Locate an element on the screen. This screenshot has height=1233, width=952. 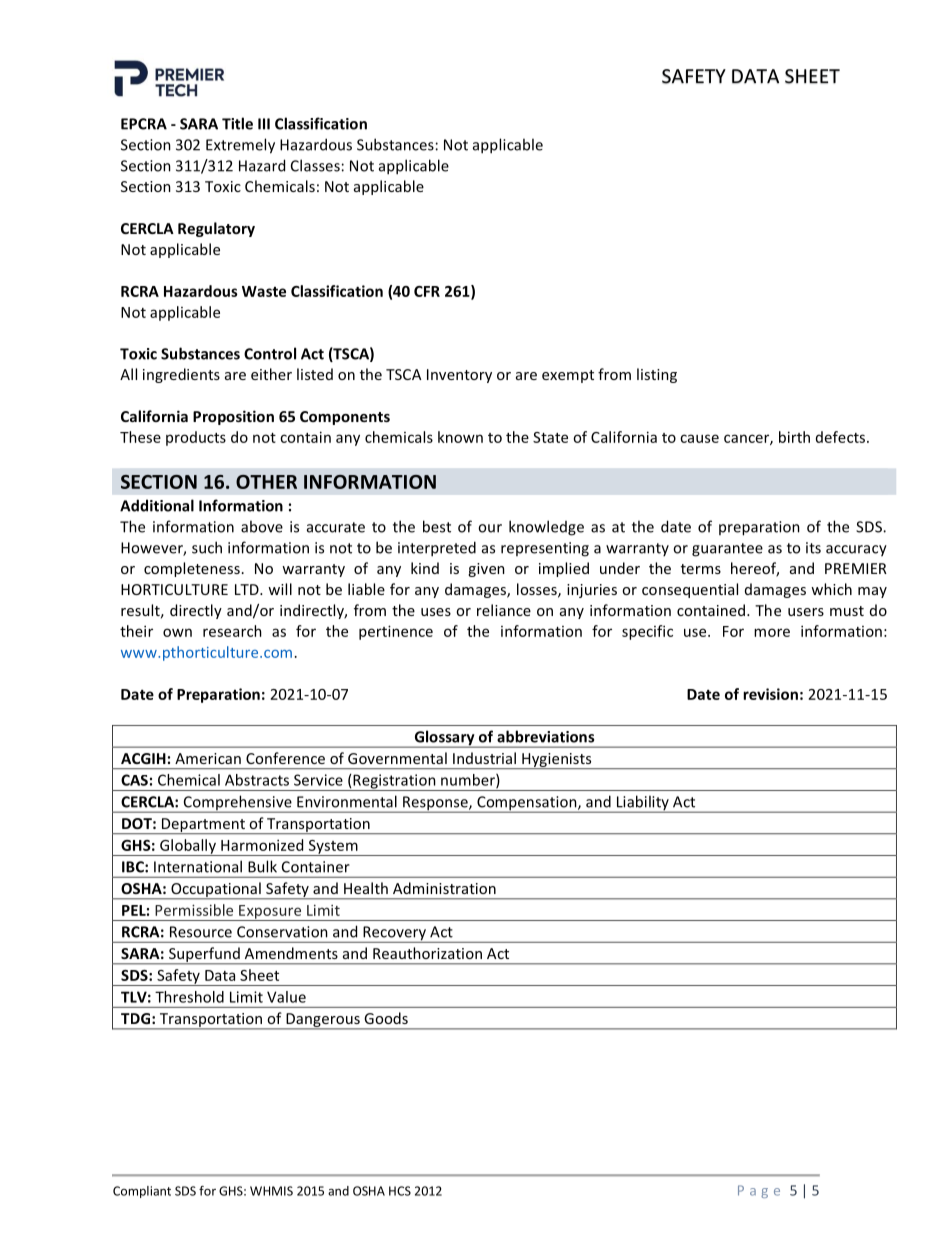
known is located at coordinates (460, 437).
